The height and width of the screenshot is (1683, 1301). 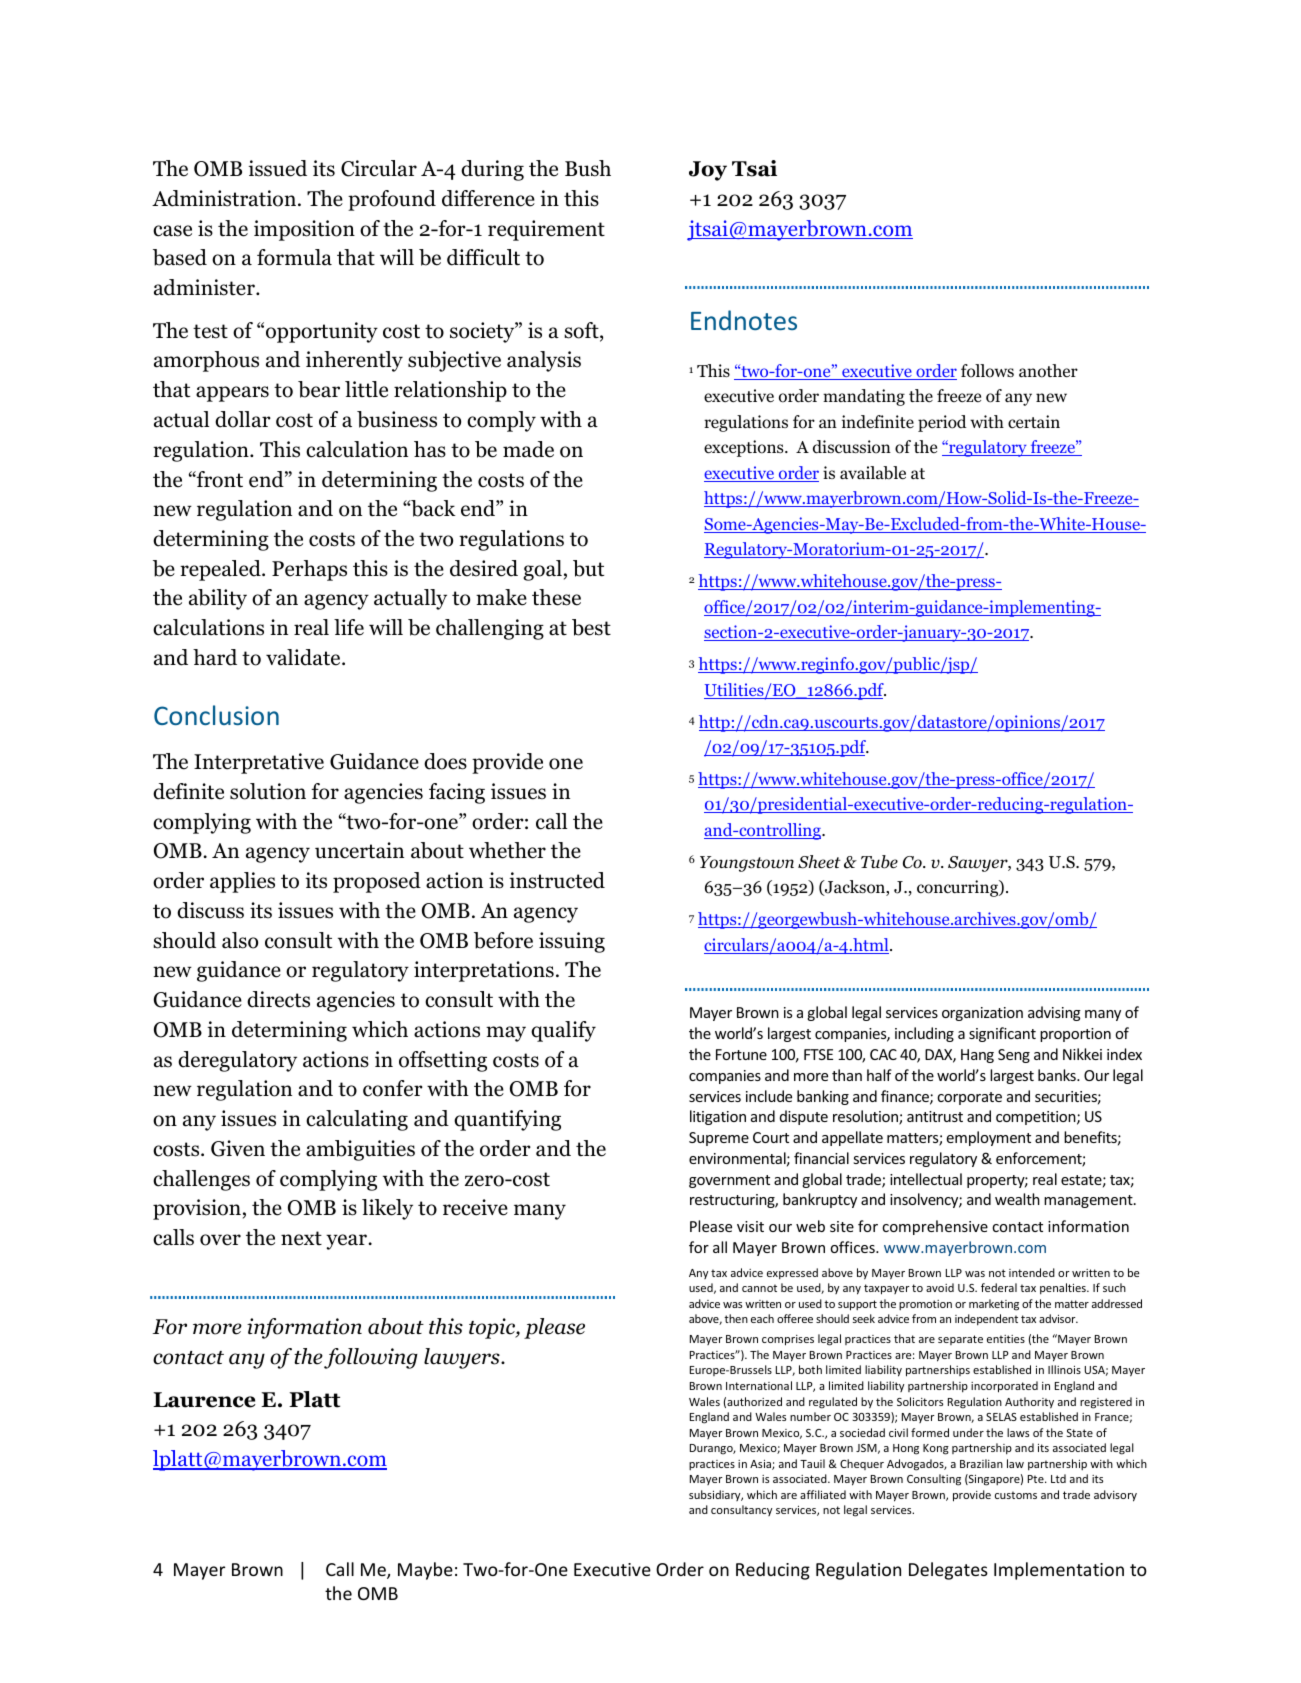 What do you see at coordinates (304, 657) in the screenshot?
I see `validate` at bounding box center [304, 657].
